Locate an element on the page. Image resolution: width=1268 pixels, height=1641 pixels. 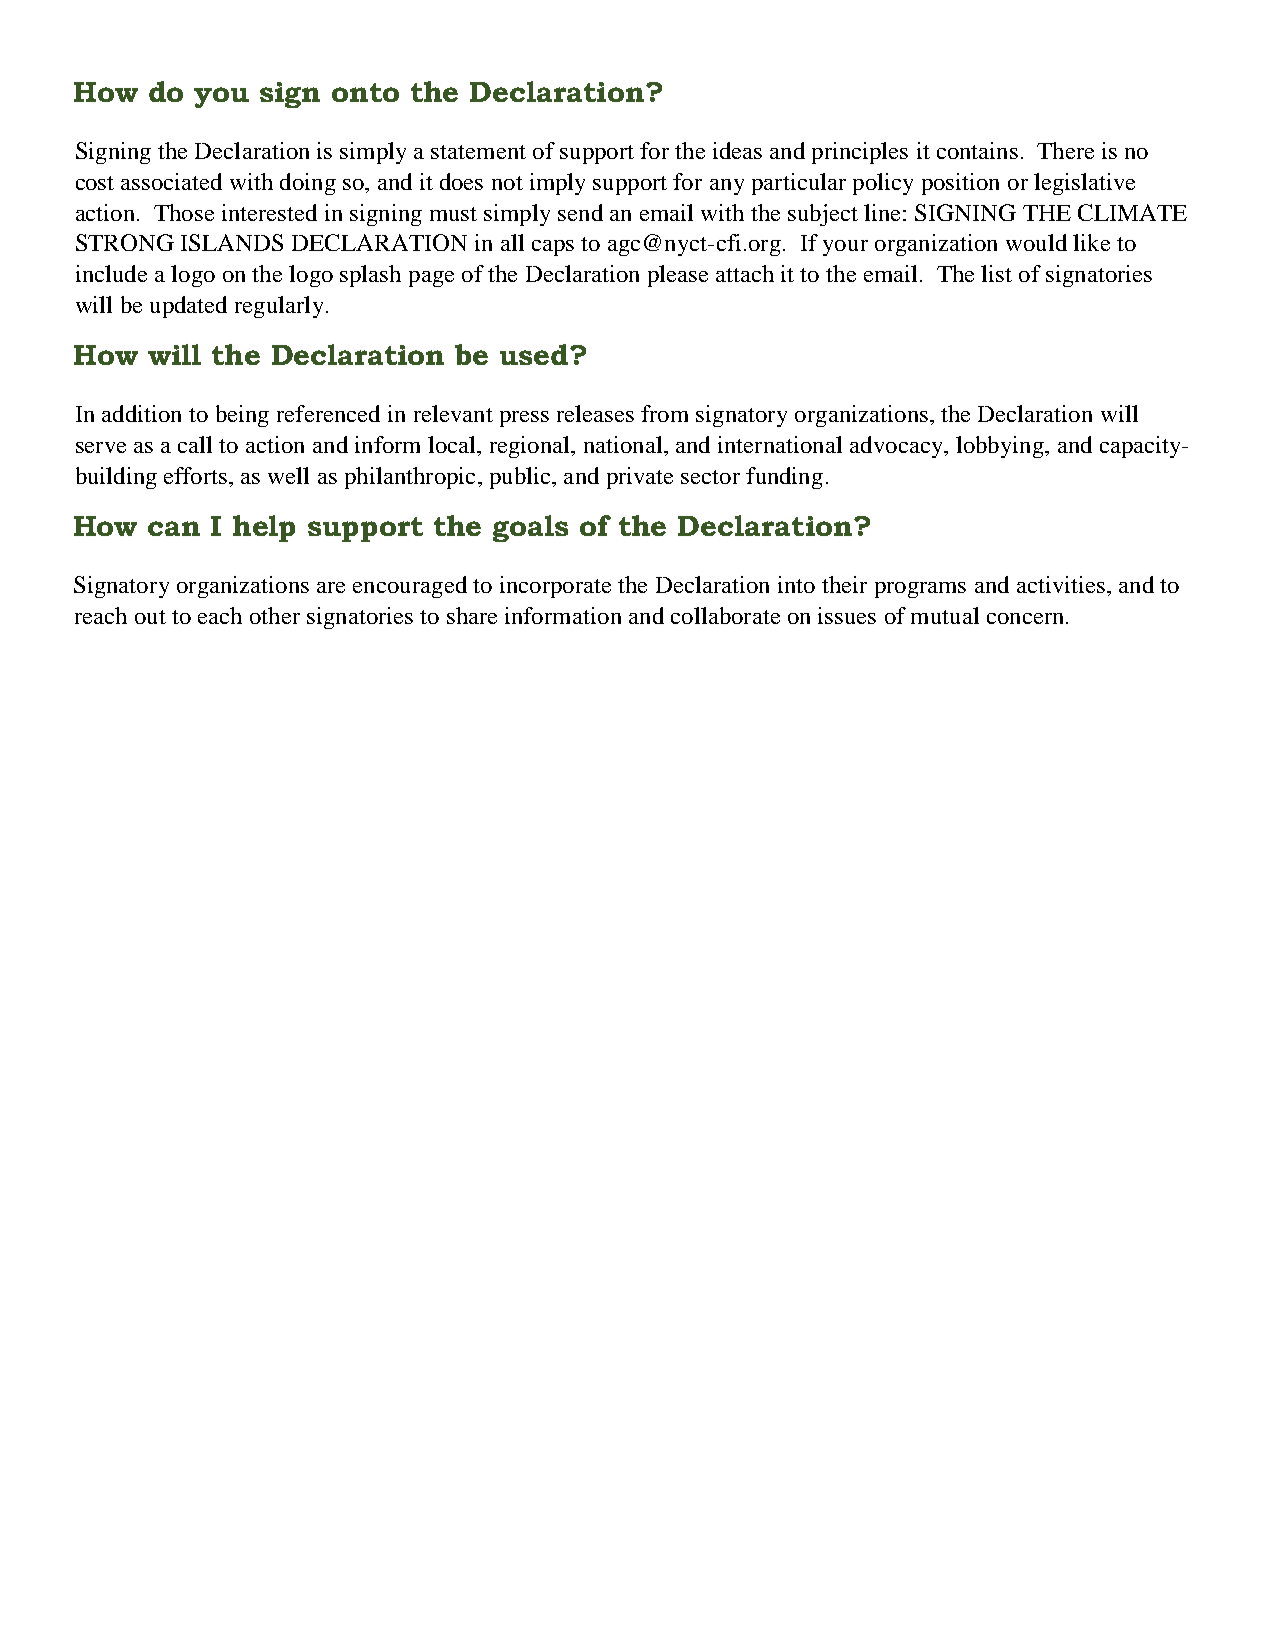
contains is located at coordinates (977, 150).
